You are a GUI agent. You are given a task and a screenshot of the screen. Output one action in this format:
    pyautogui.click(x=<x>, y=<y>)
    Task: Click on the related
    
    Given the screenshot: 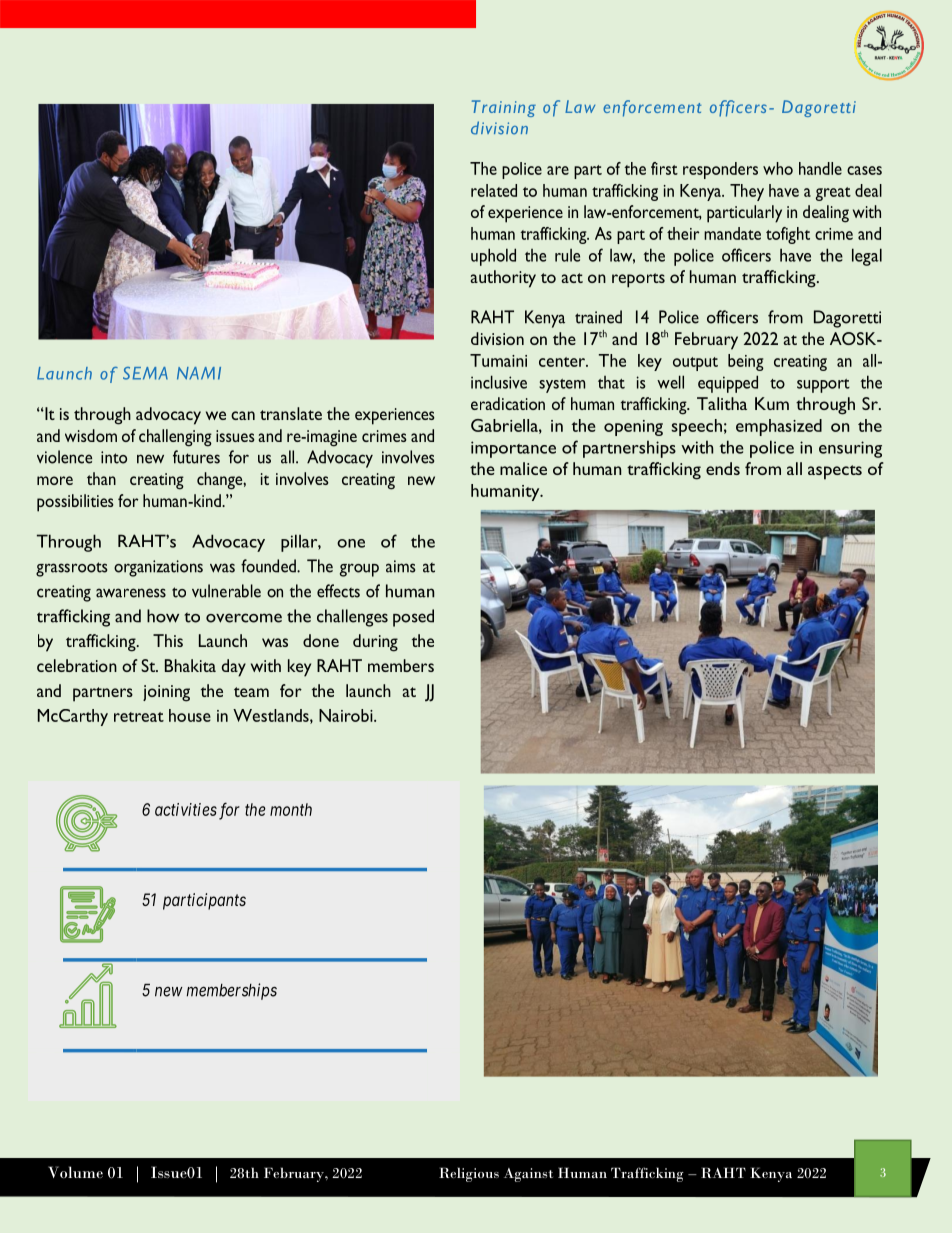 What is the action you would take?
    pyautogui.click(x=494, y=190)
